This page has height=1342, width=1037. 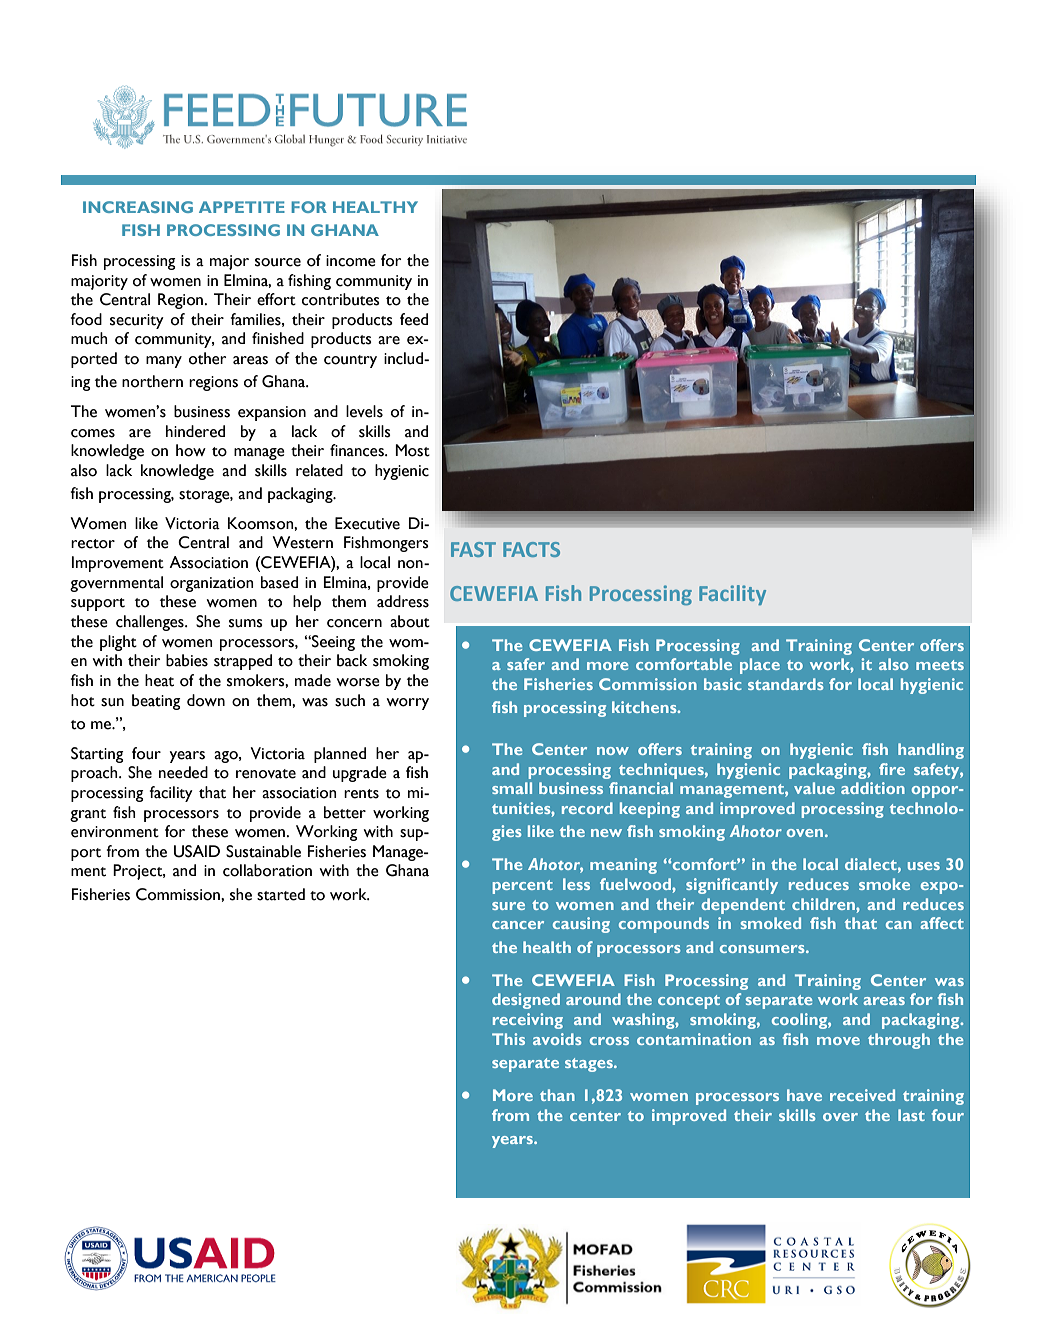 What do you see at coordinates (786, 684) in the page?
I see `standards` at bounding box center [786, 684].
